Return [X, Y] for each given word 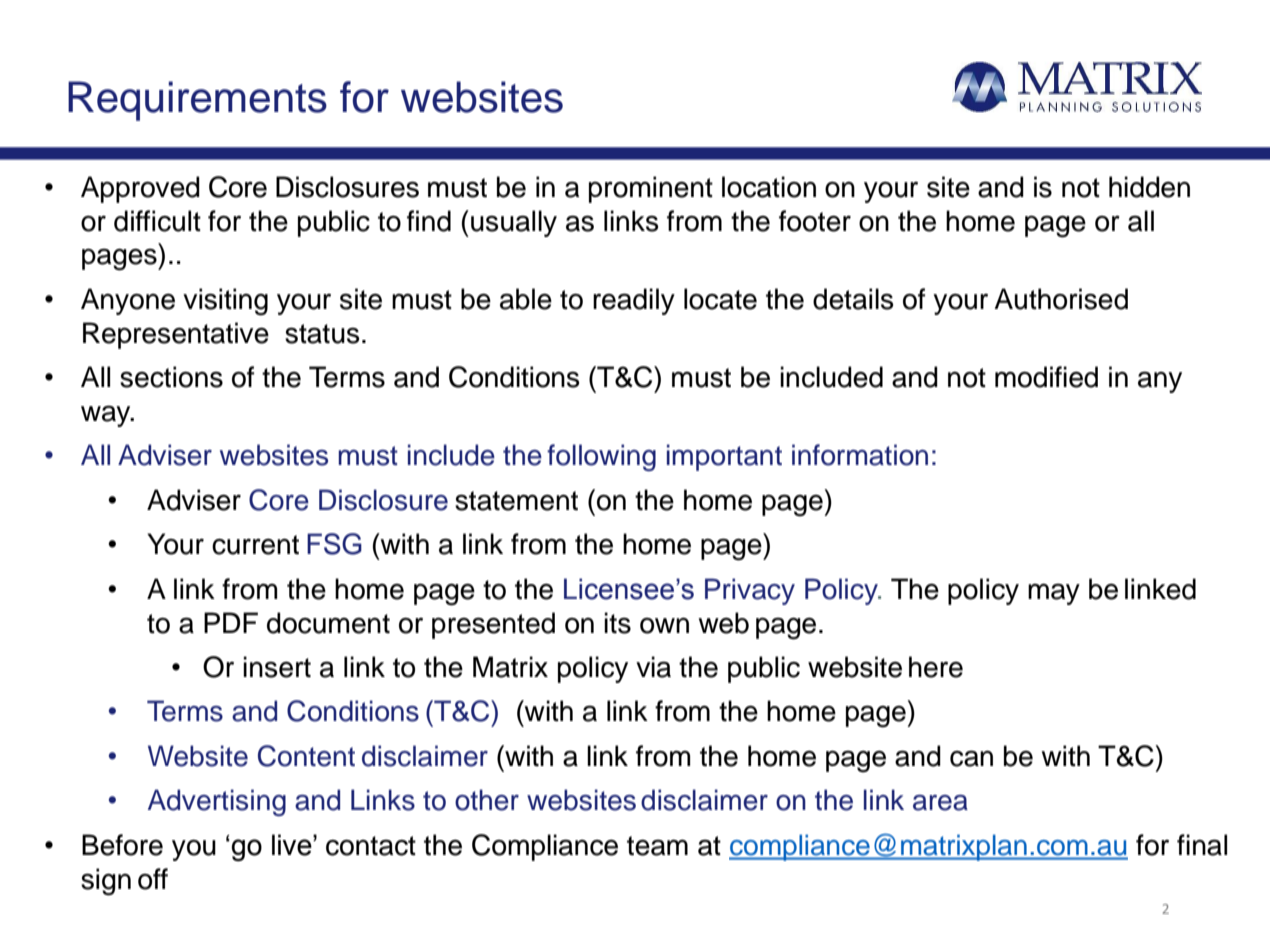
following [601, 457]
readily [634, 301]
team [657, 846]
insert [277, 667]
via [653, 667]
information [860, 455]
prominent [651, 189]
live [293, 845]
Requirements [197, 101]
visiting [225, 302]
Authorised [1061, 299]
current [255, 545]
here [936, 667]
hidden [1149, 187]
